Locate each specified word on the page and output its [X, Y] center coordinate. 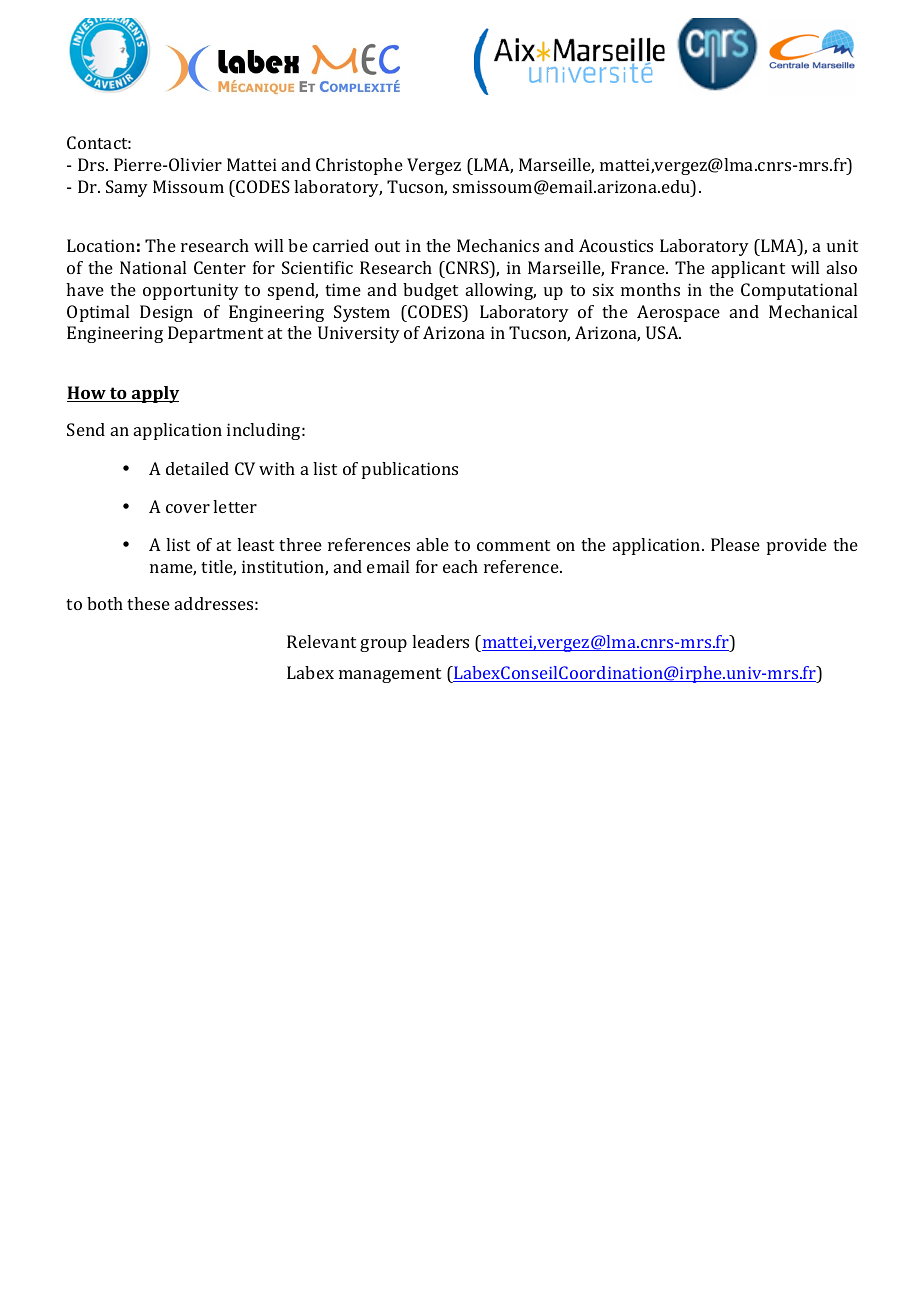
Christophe [359, 166]
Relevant [321, 641]
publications [410, 470]
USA [663, 332]
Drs [92, 164]
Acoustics [616, 245]
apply [154, 394]
